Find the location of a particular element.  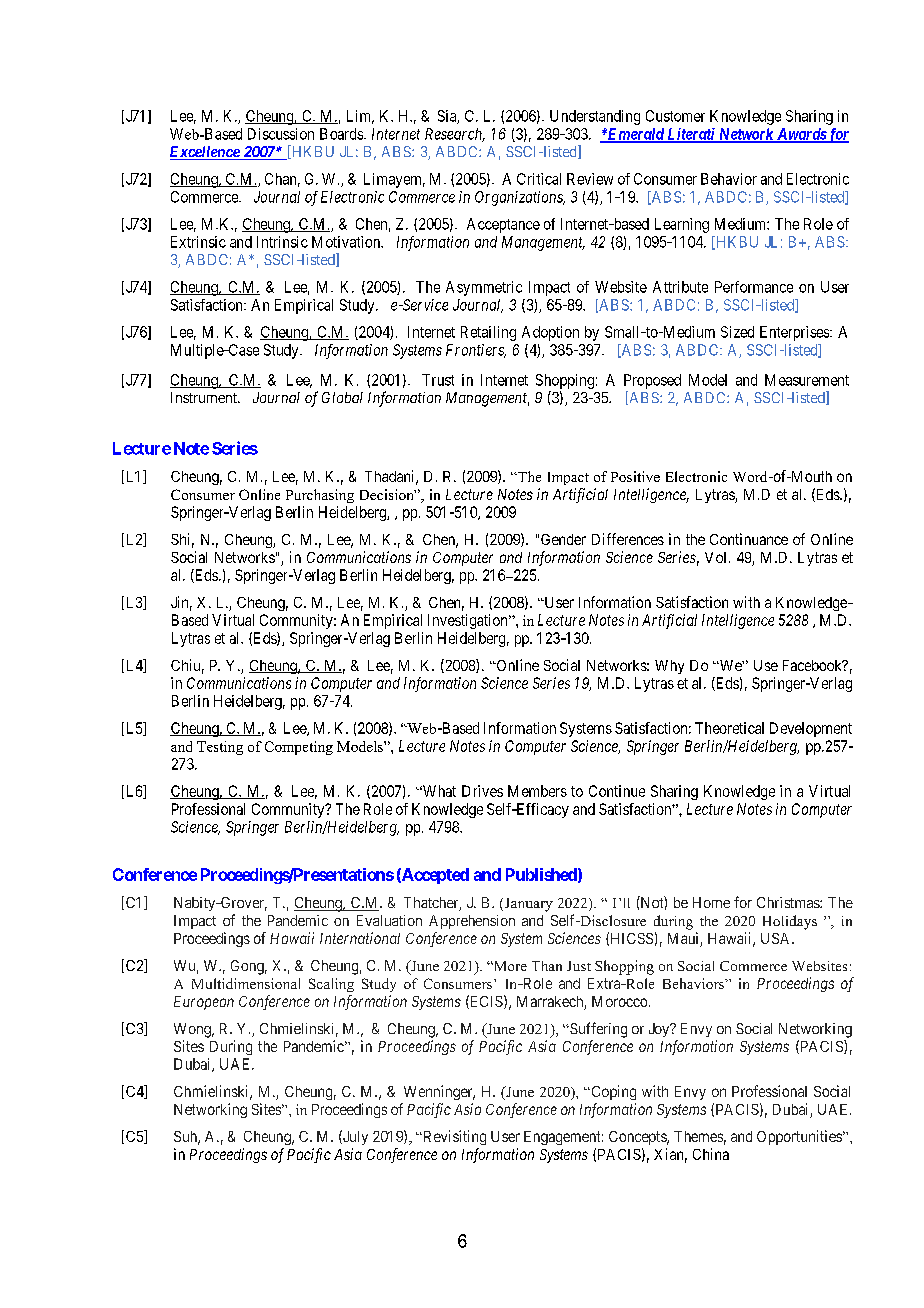

Drives is located at coordinates (482, 791).
